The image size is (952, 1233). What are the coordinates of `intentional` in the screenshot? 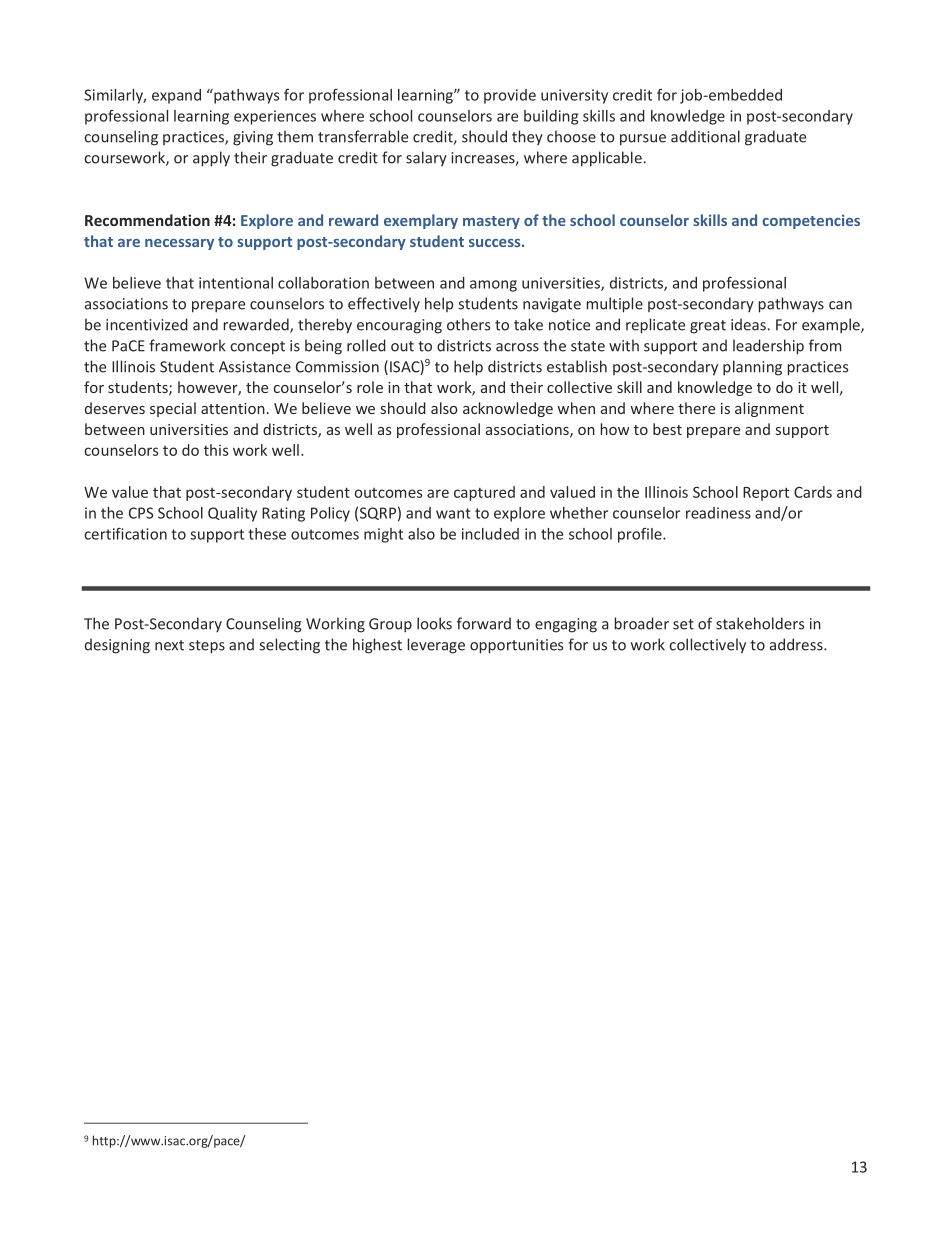 It's located at (236, 283).
